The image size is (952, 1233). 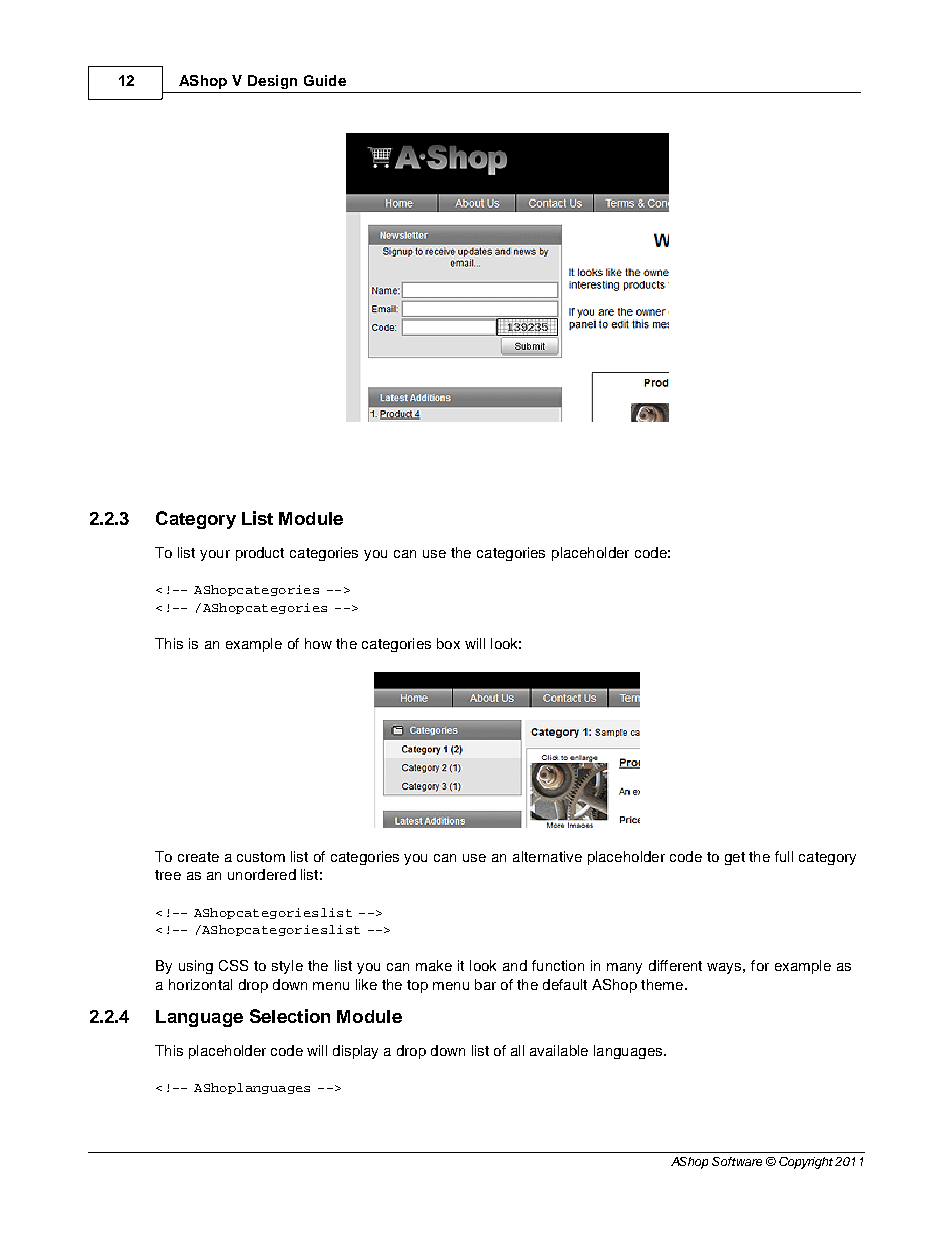 I want to click on box, so click(x=448, y=643).
